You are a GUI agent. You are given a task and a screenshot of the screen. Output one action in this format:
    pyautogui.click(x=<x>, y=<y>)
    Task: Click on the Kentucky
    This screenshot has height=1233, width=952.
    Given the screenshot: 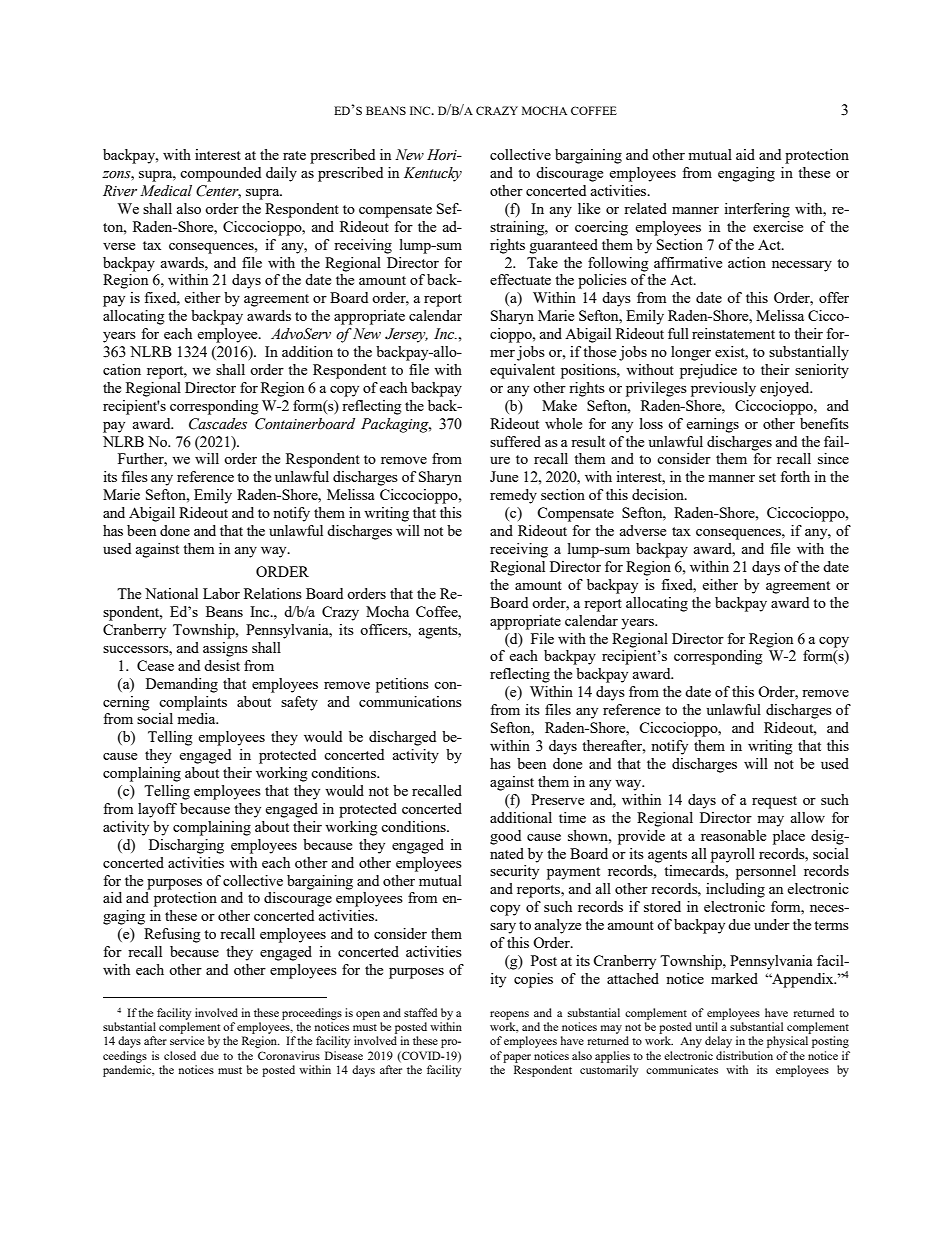 What is the action you would take?
    pyautogui.click(x=433, y=174)
